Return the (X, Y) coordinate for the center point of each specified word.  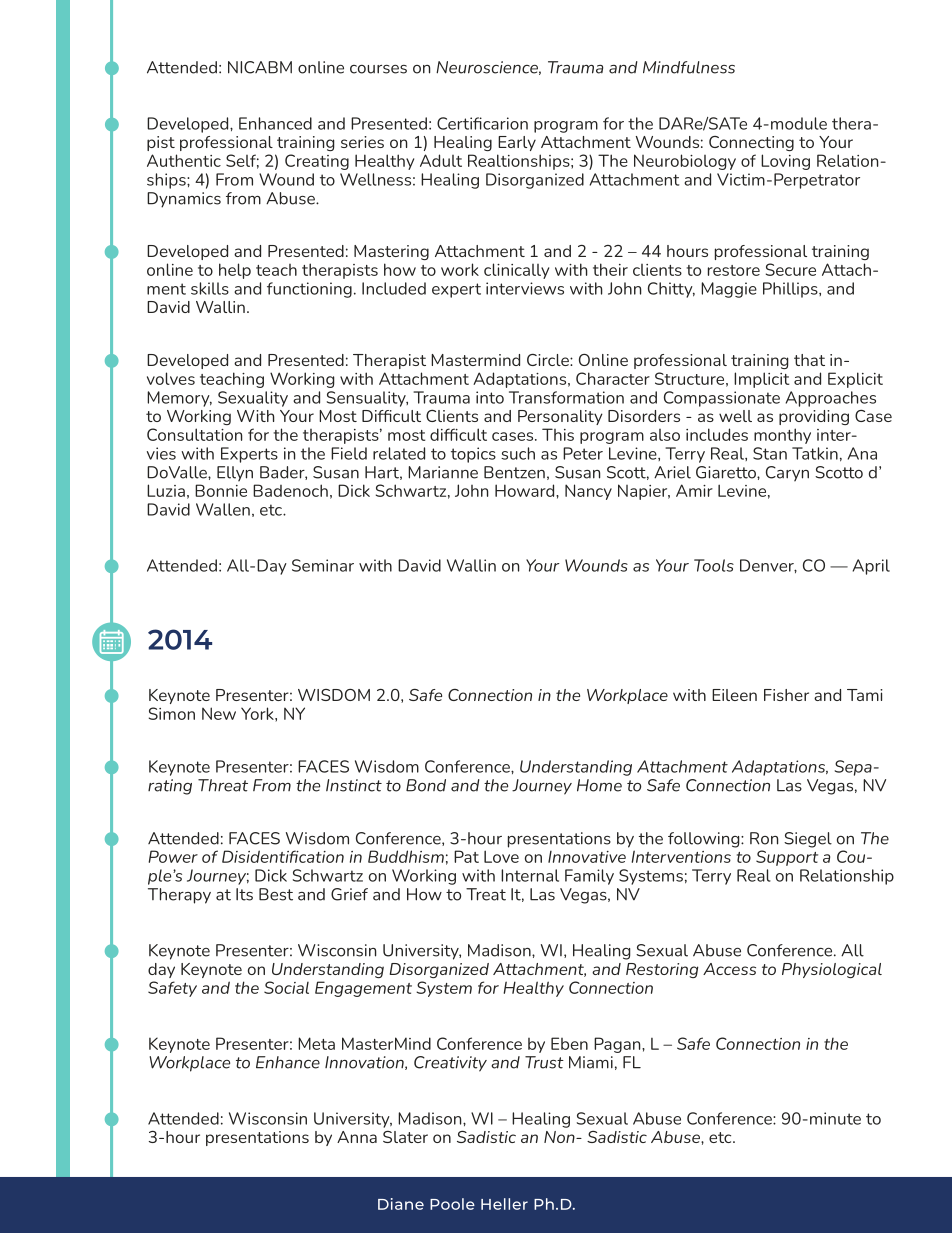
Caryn (787, 474)
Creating (317, 162)
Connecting (751, 143)
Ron (764, 838)
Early (517, 143)
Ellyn (235, 474)
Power (173, 856)
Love (501, 856)
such (518, 453)
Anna (357, 1137)
